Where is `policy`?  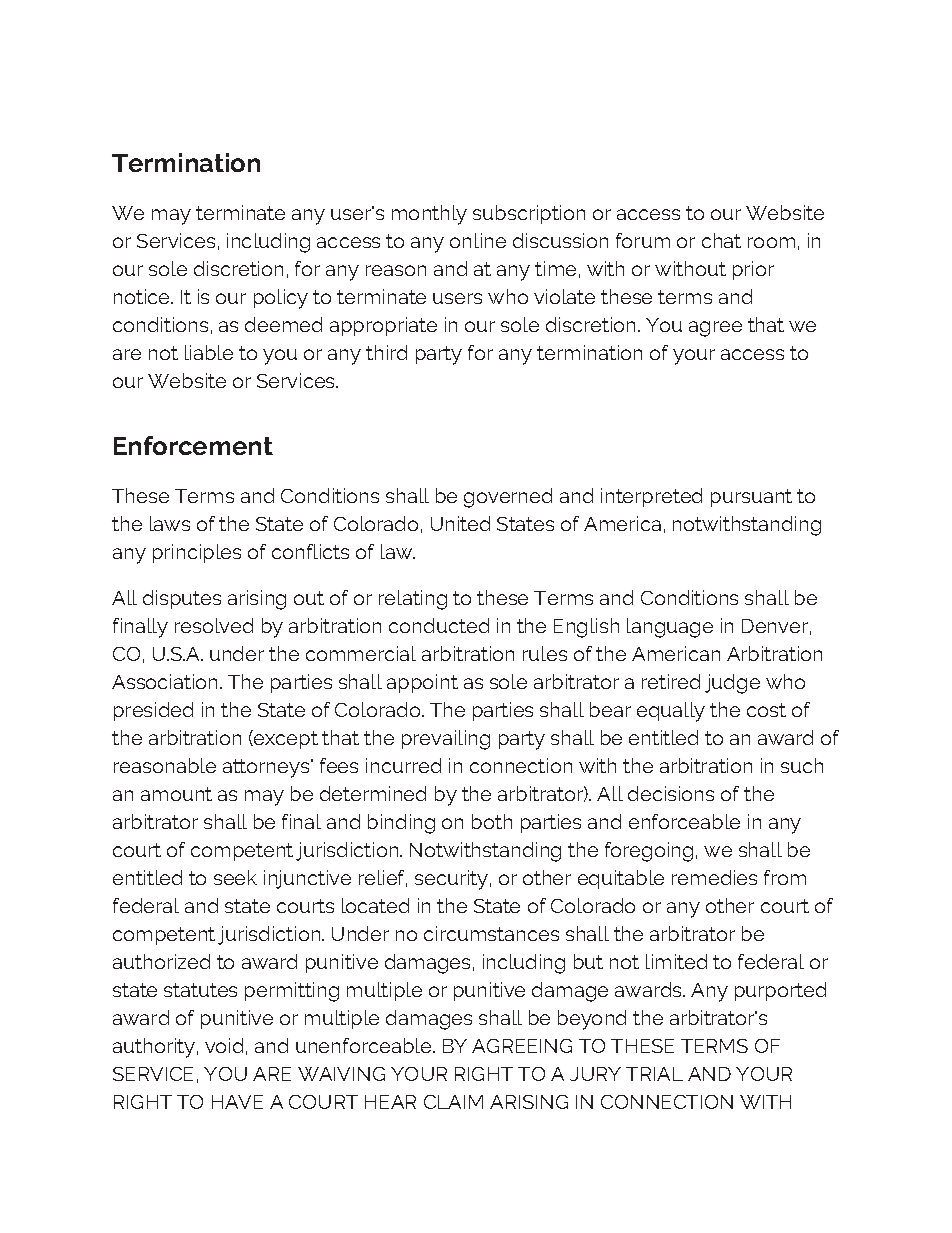
policy is located at coordinates (281, 299).
